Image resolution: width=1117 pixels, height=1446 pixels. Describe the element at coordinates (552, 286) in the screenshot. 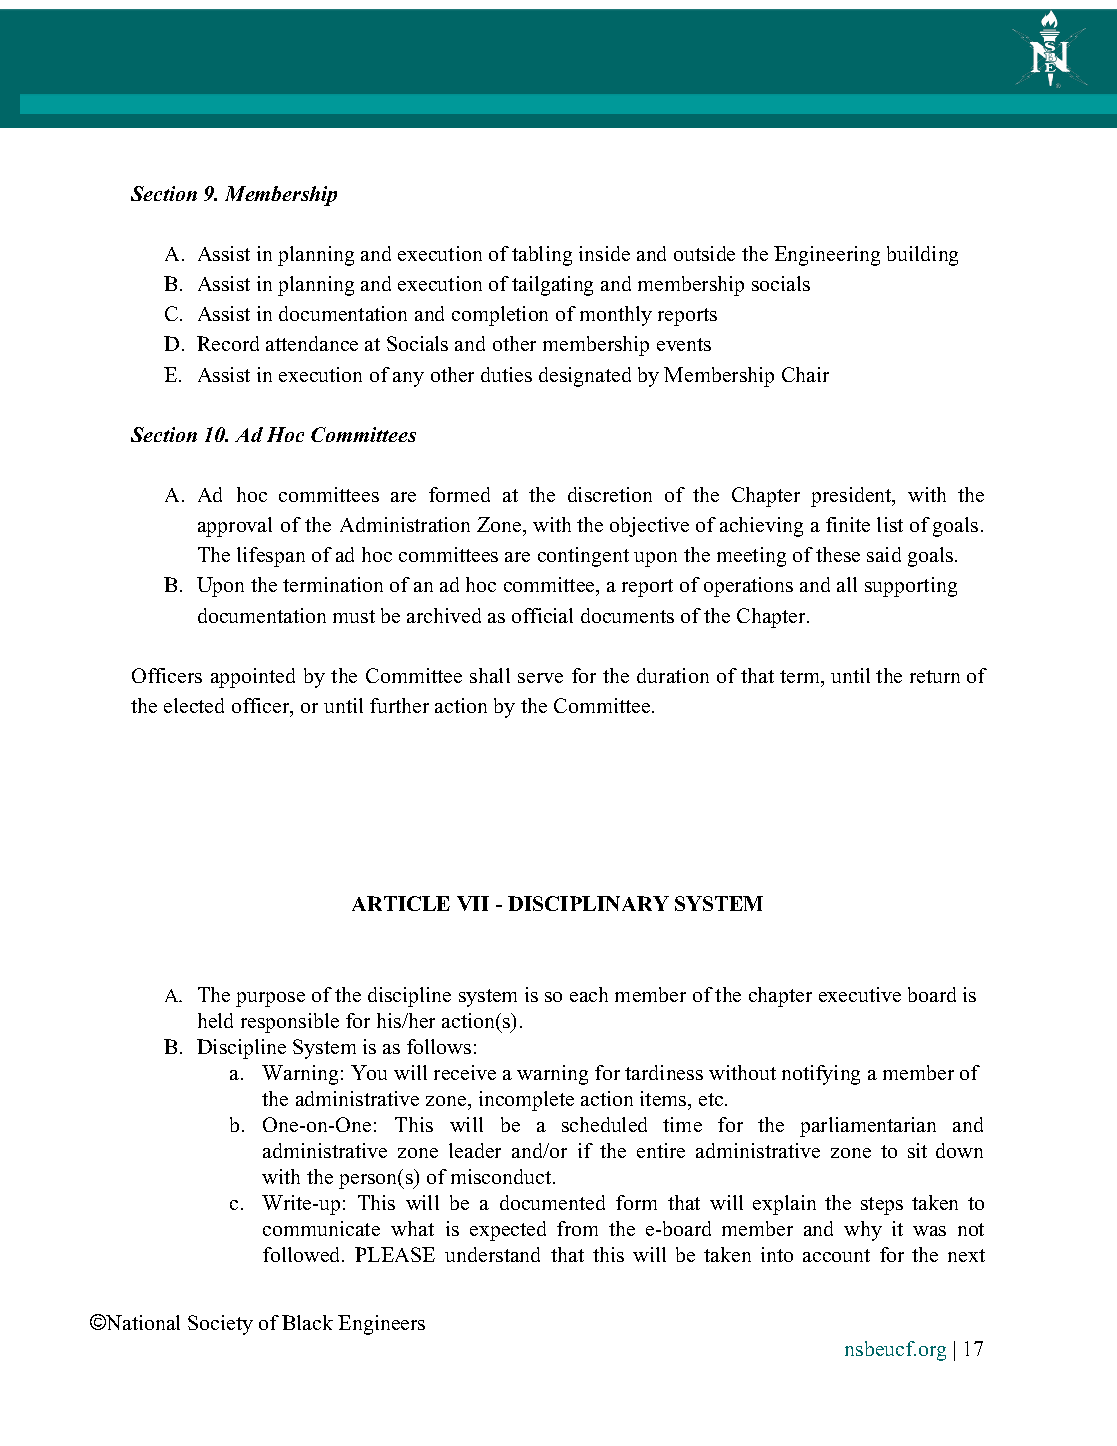

I see `tailgating` at that location.
